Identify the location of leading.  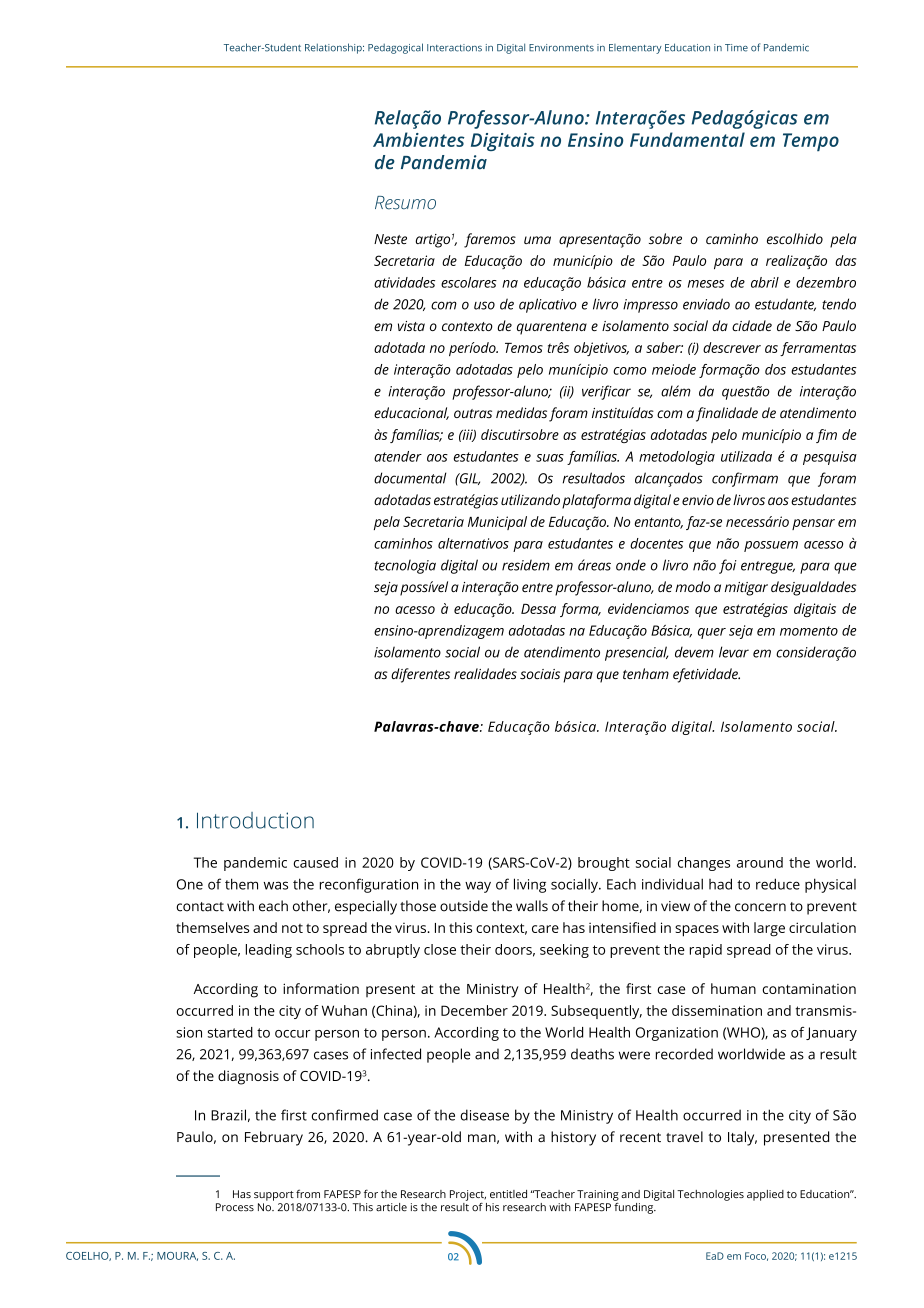
(269, 951).
